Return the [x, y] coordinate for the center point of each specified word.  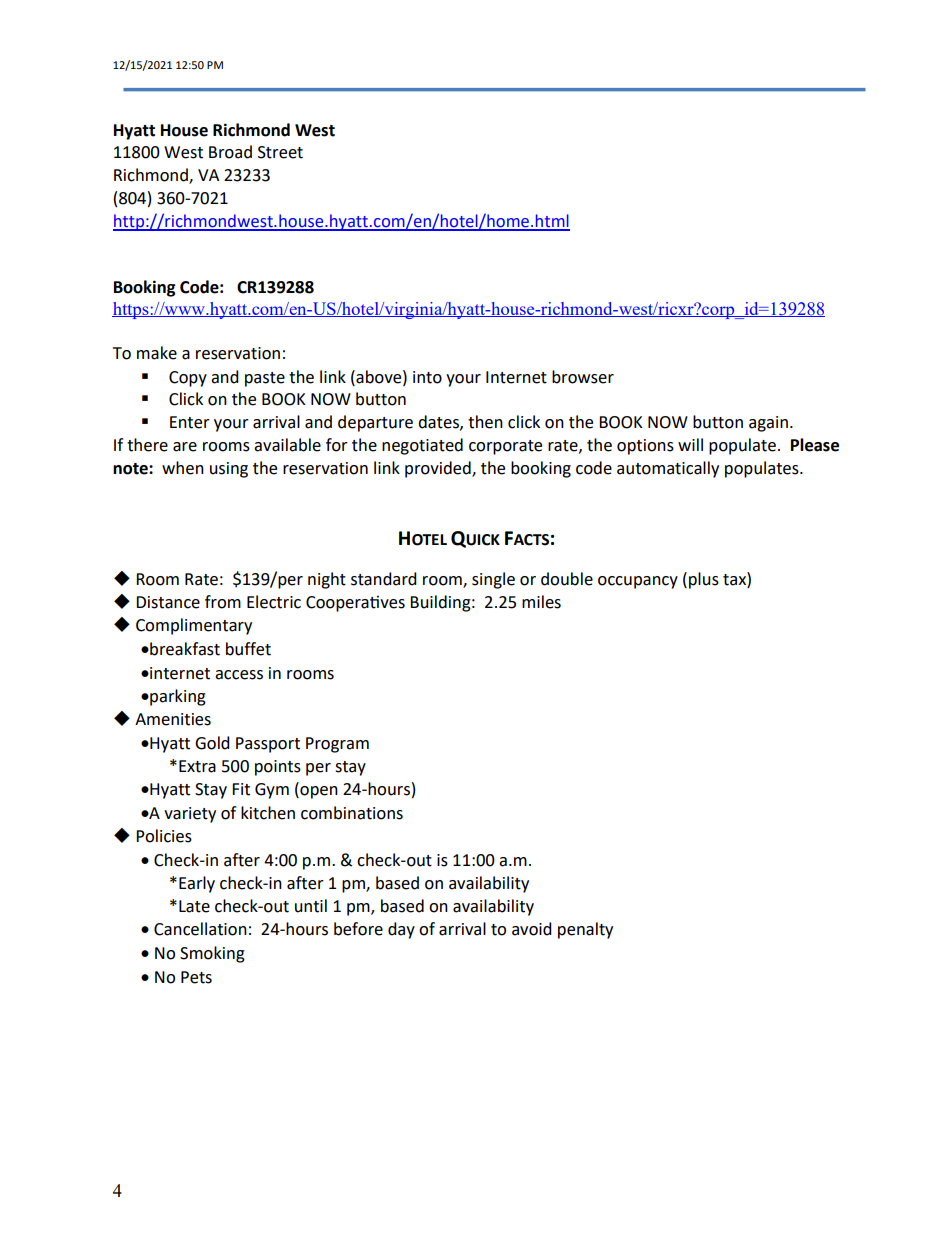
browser [583, 377]
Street [280, 152]
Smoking [212, 954]
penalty [585, 930]
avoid [532, 929]
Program [337, 745]
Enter [190, 422]
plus [704, 580]
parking [177, 697]
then [485, 422]
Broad [230, 152]
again [768, 424]
